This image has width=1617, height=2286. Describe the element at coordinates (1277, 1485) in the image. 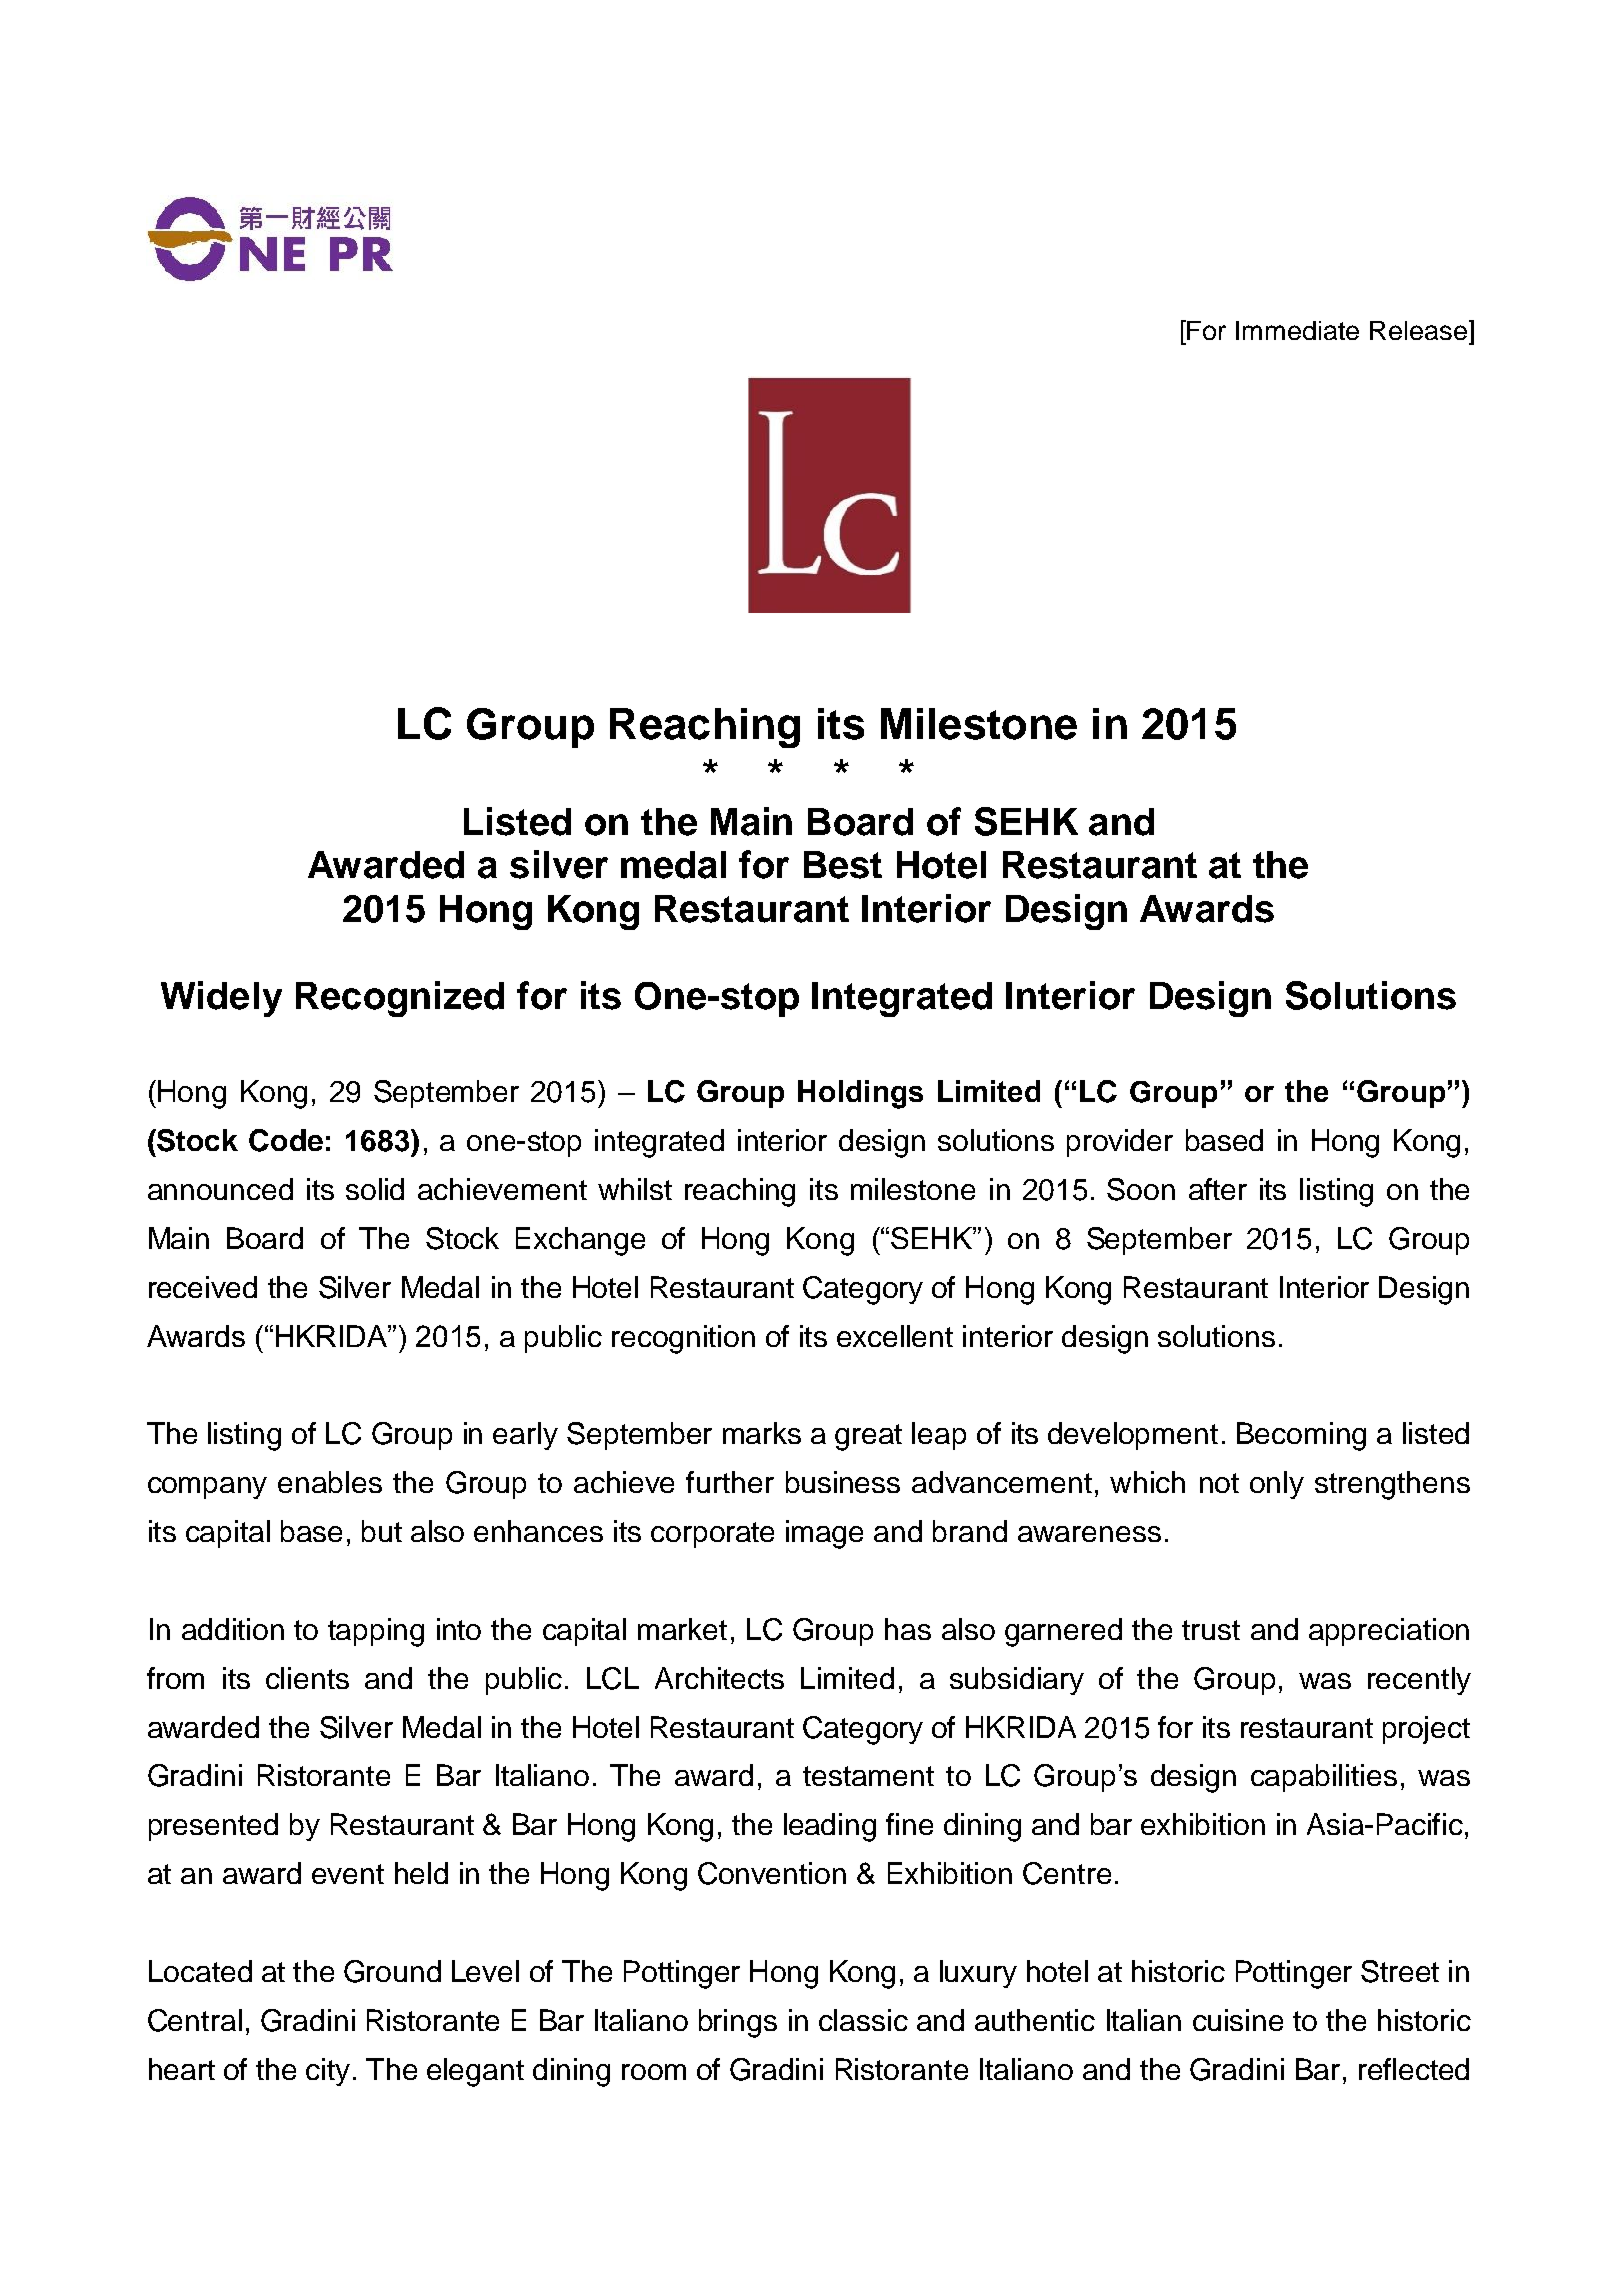

I see `only` at that location.
